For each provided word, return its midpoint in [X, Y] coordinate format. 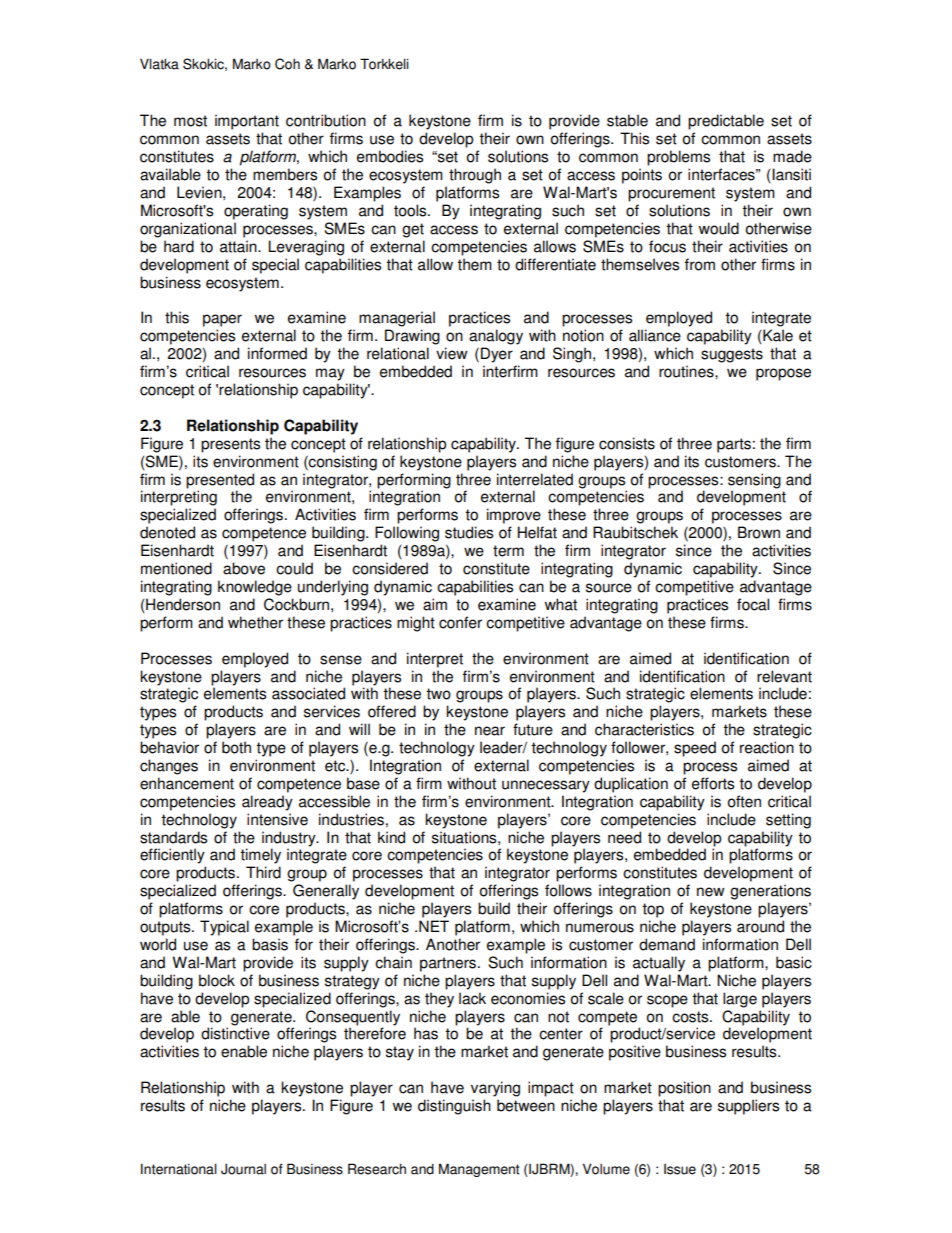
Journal [243, 1169]
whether [255, 622]
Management [479, 1170]
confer [460, 622]
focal [753, 604]
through [475, 176]
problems [678, 158]
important [247, 122]
